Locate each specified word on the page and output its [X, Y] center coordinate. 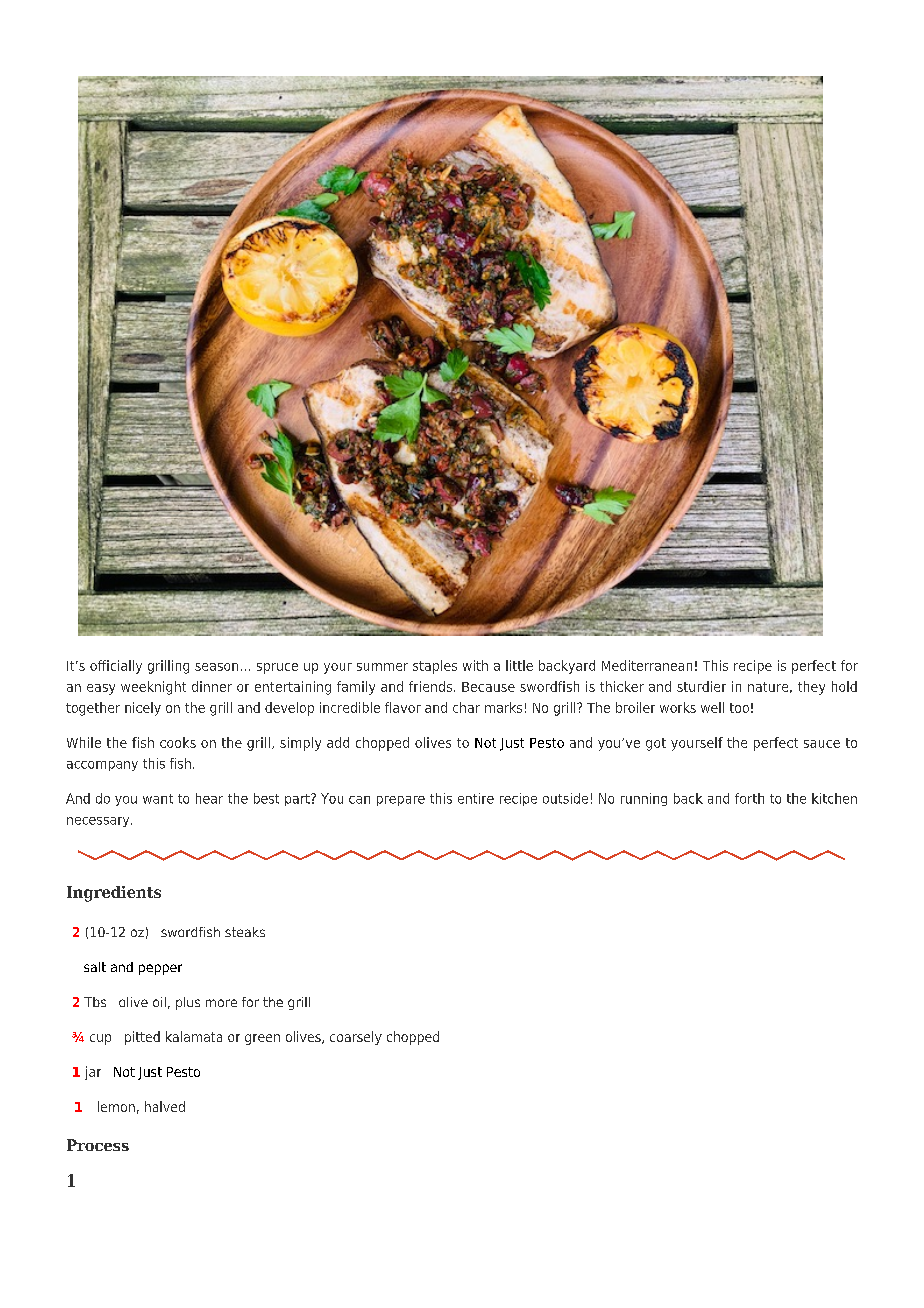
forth [749, 798]
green [262, 1039]
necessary [99, 822]
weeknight [153, 688]
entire [476, 798]
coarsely [356, 1038]
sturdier [701, 686]
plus [188, 1003]
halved [165, 1106]
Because [488, 687]
